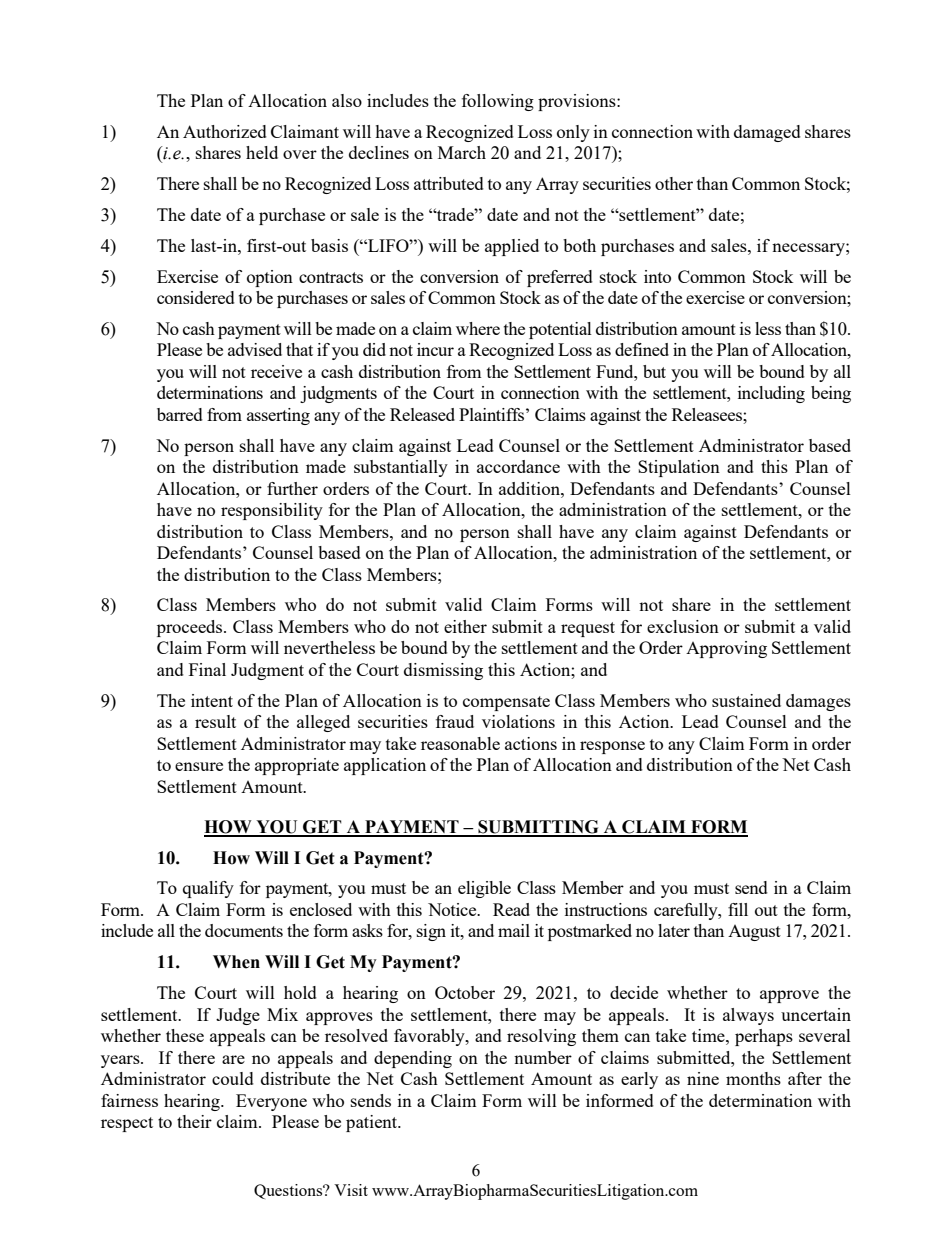  I want to click on reasonable, so click(460, 743).
